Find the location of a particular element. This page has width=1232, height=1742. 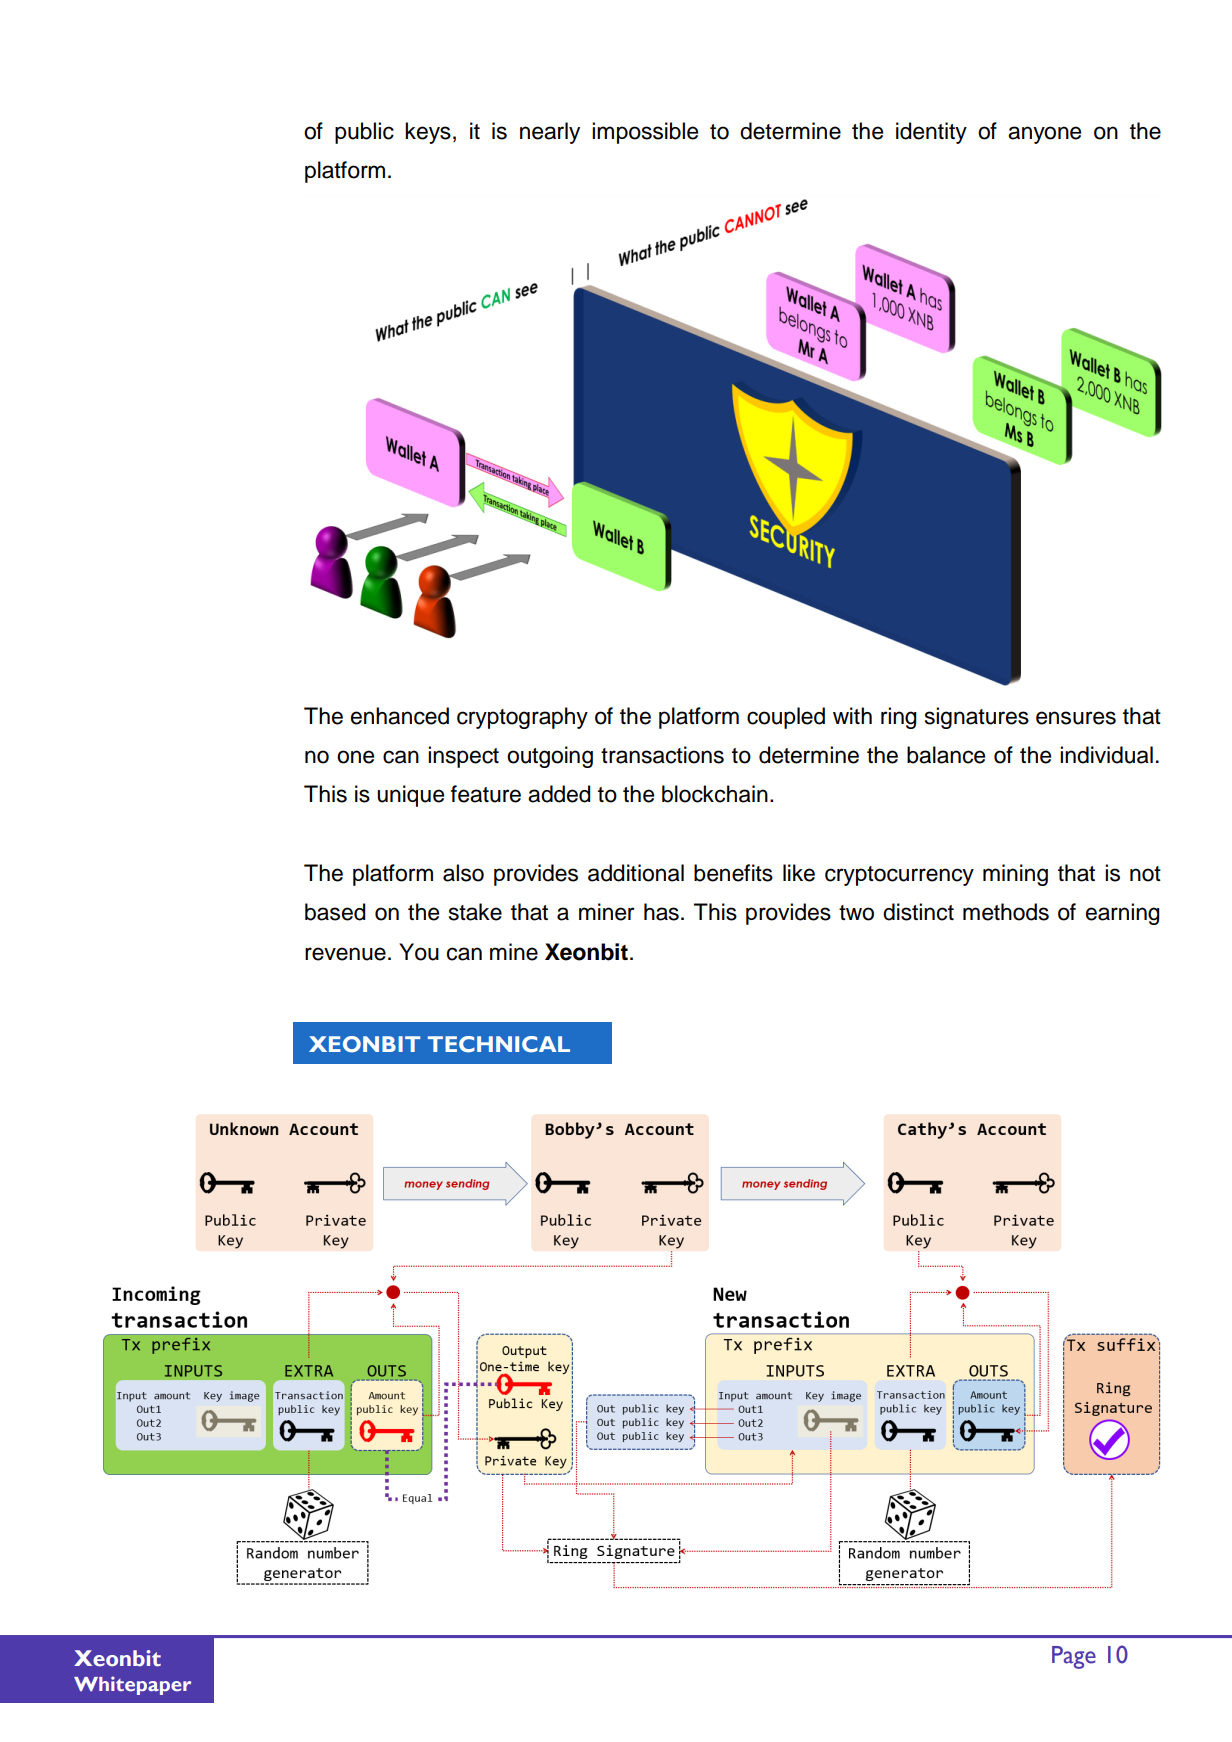

impossible is located at coordinates (645, 133).
